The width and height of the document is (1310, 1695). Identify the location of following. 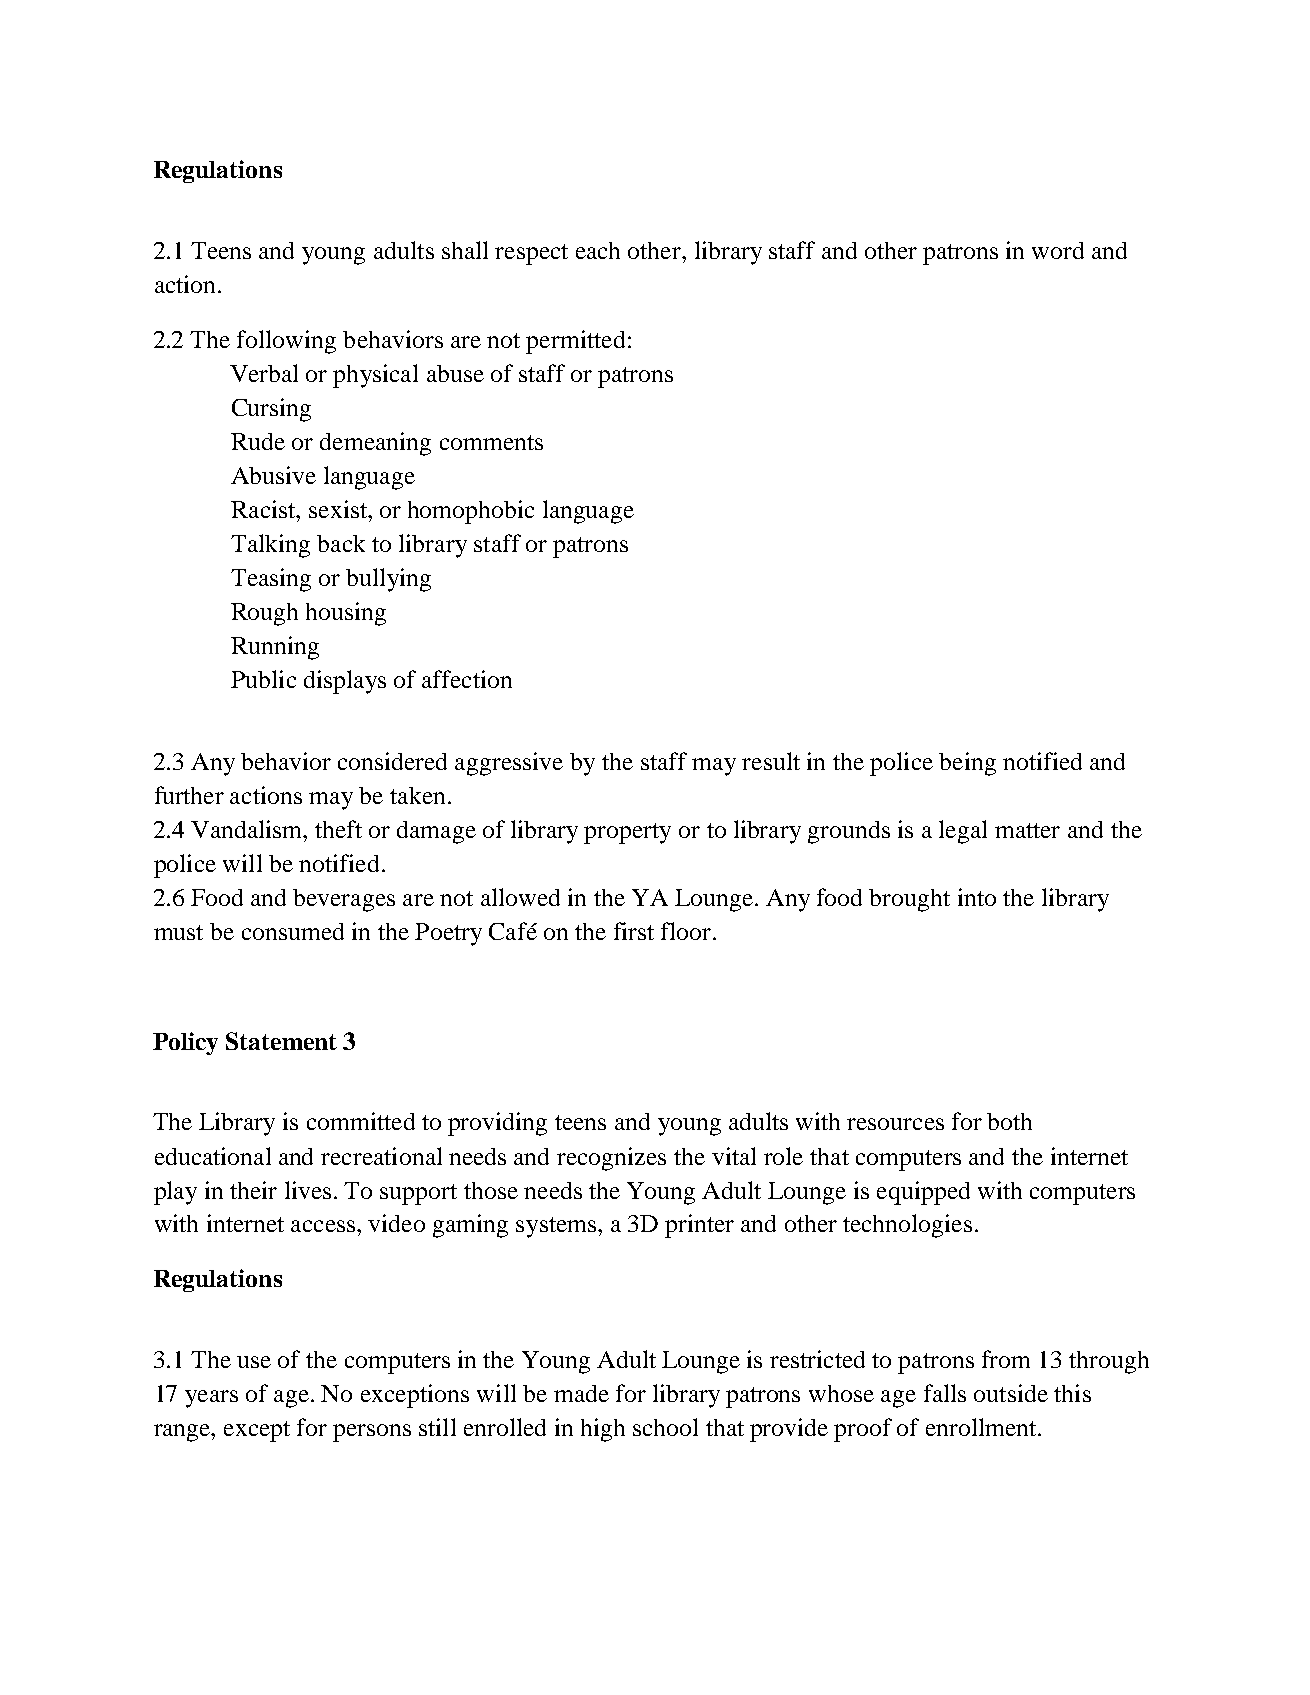
(286, 342).
